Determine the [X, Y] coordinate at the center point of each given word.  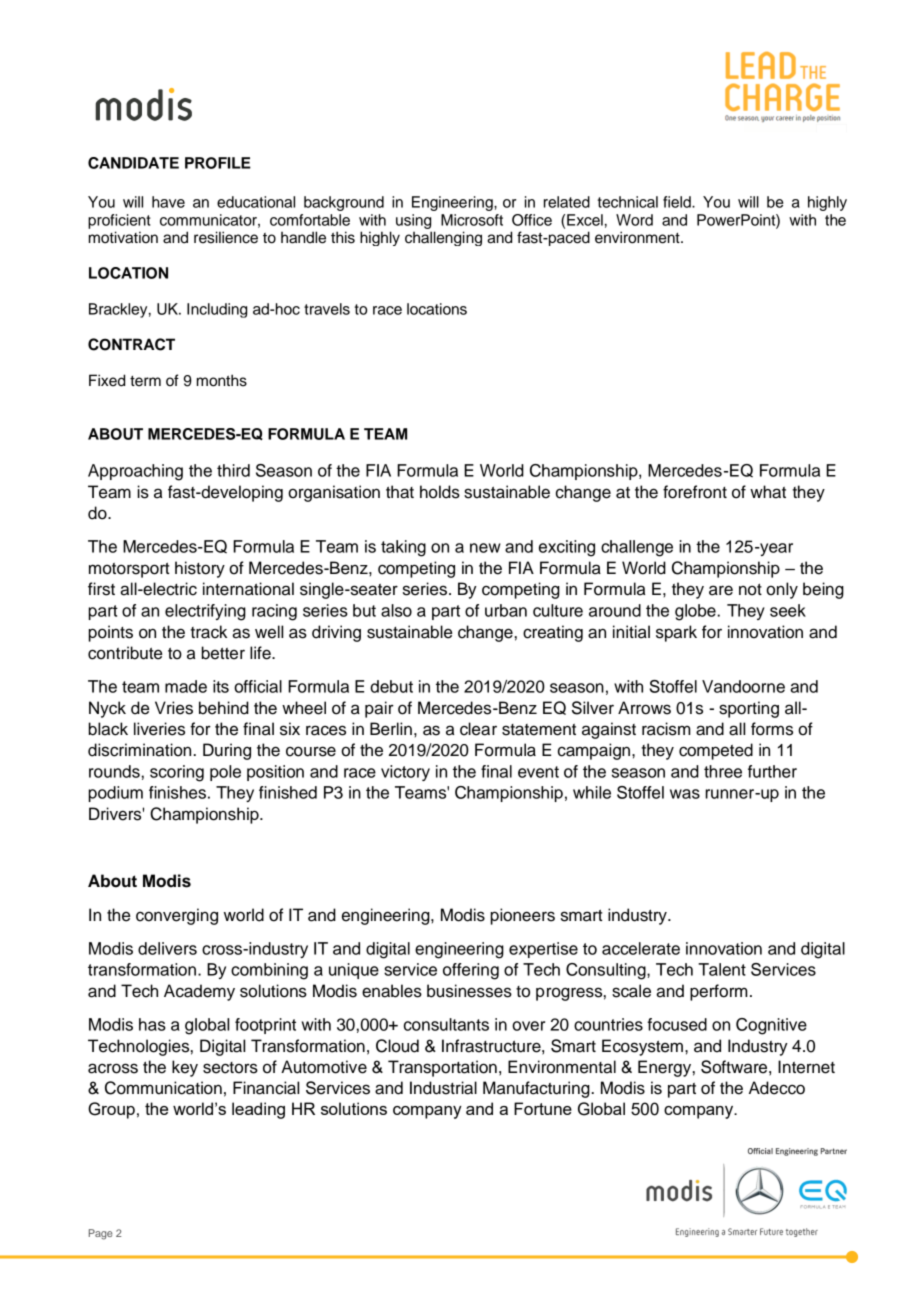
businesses [469, 991]
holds [440, 492]
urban [506, 610]
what [768, 492]
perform [719, 992]
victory [405, 773]
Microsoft [472, 220]
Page [101, 1234]
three [723, 771]
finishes [177, 792]
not [750, 590]
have [168, 202]
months [222, 380]
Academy [199, 992]
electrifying [205, 612]
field [678, 202]
